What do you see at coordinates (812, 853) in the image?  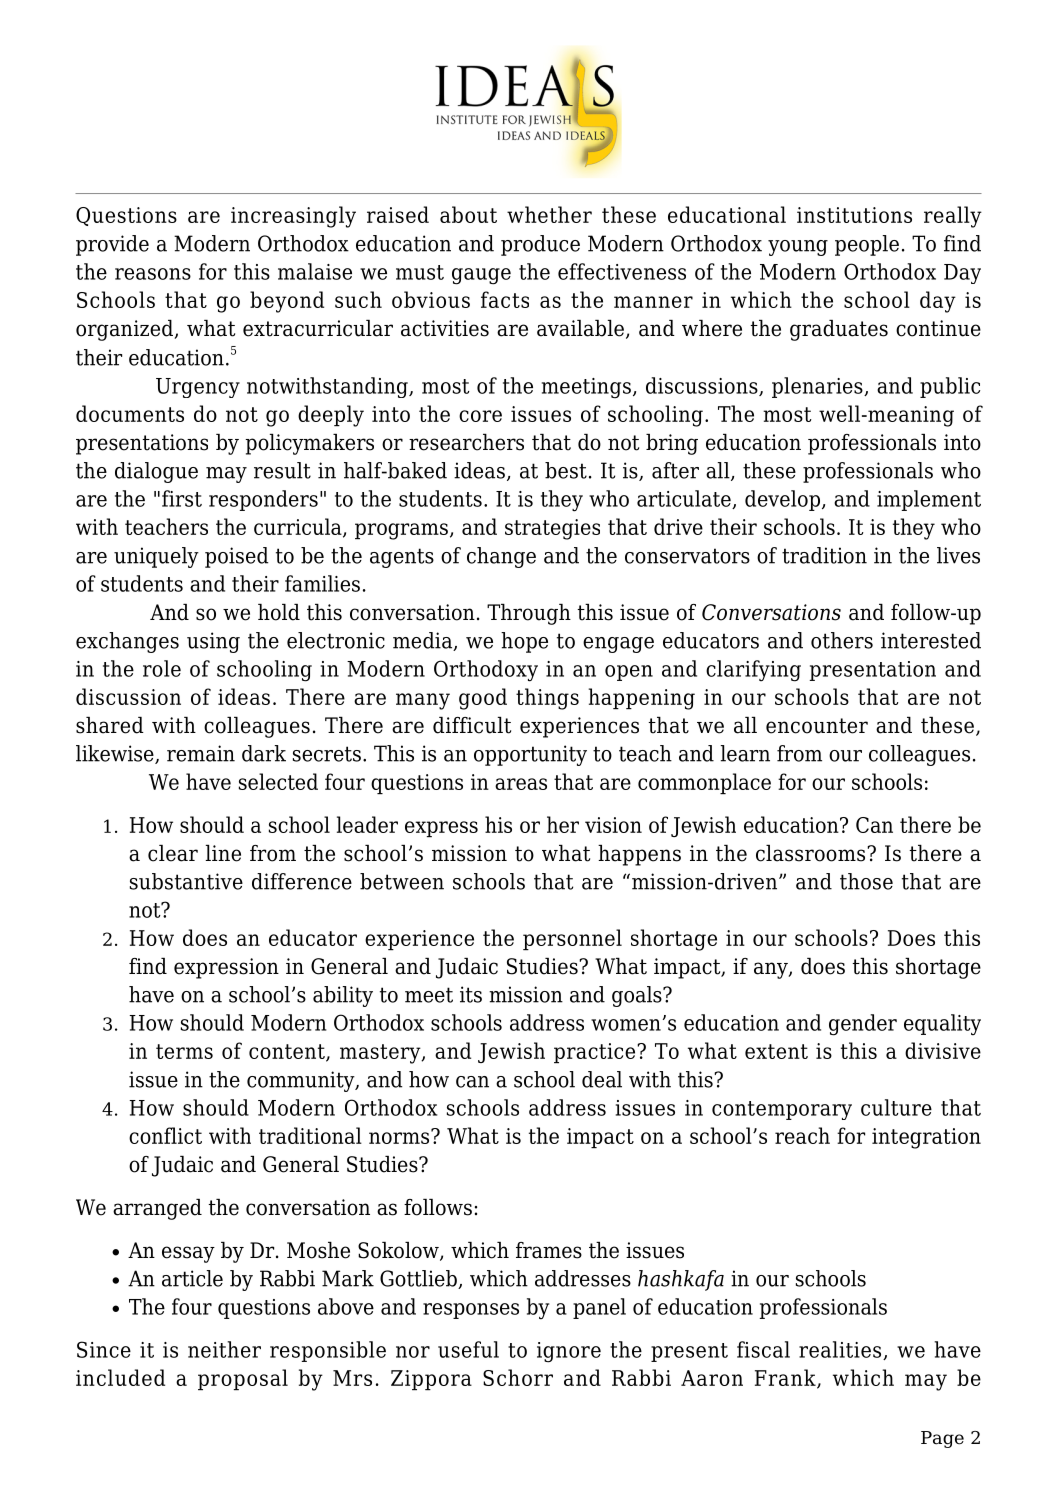 I see `classrooms` at bounding box center [812, 853].
